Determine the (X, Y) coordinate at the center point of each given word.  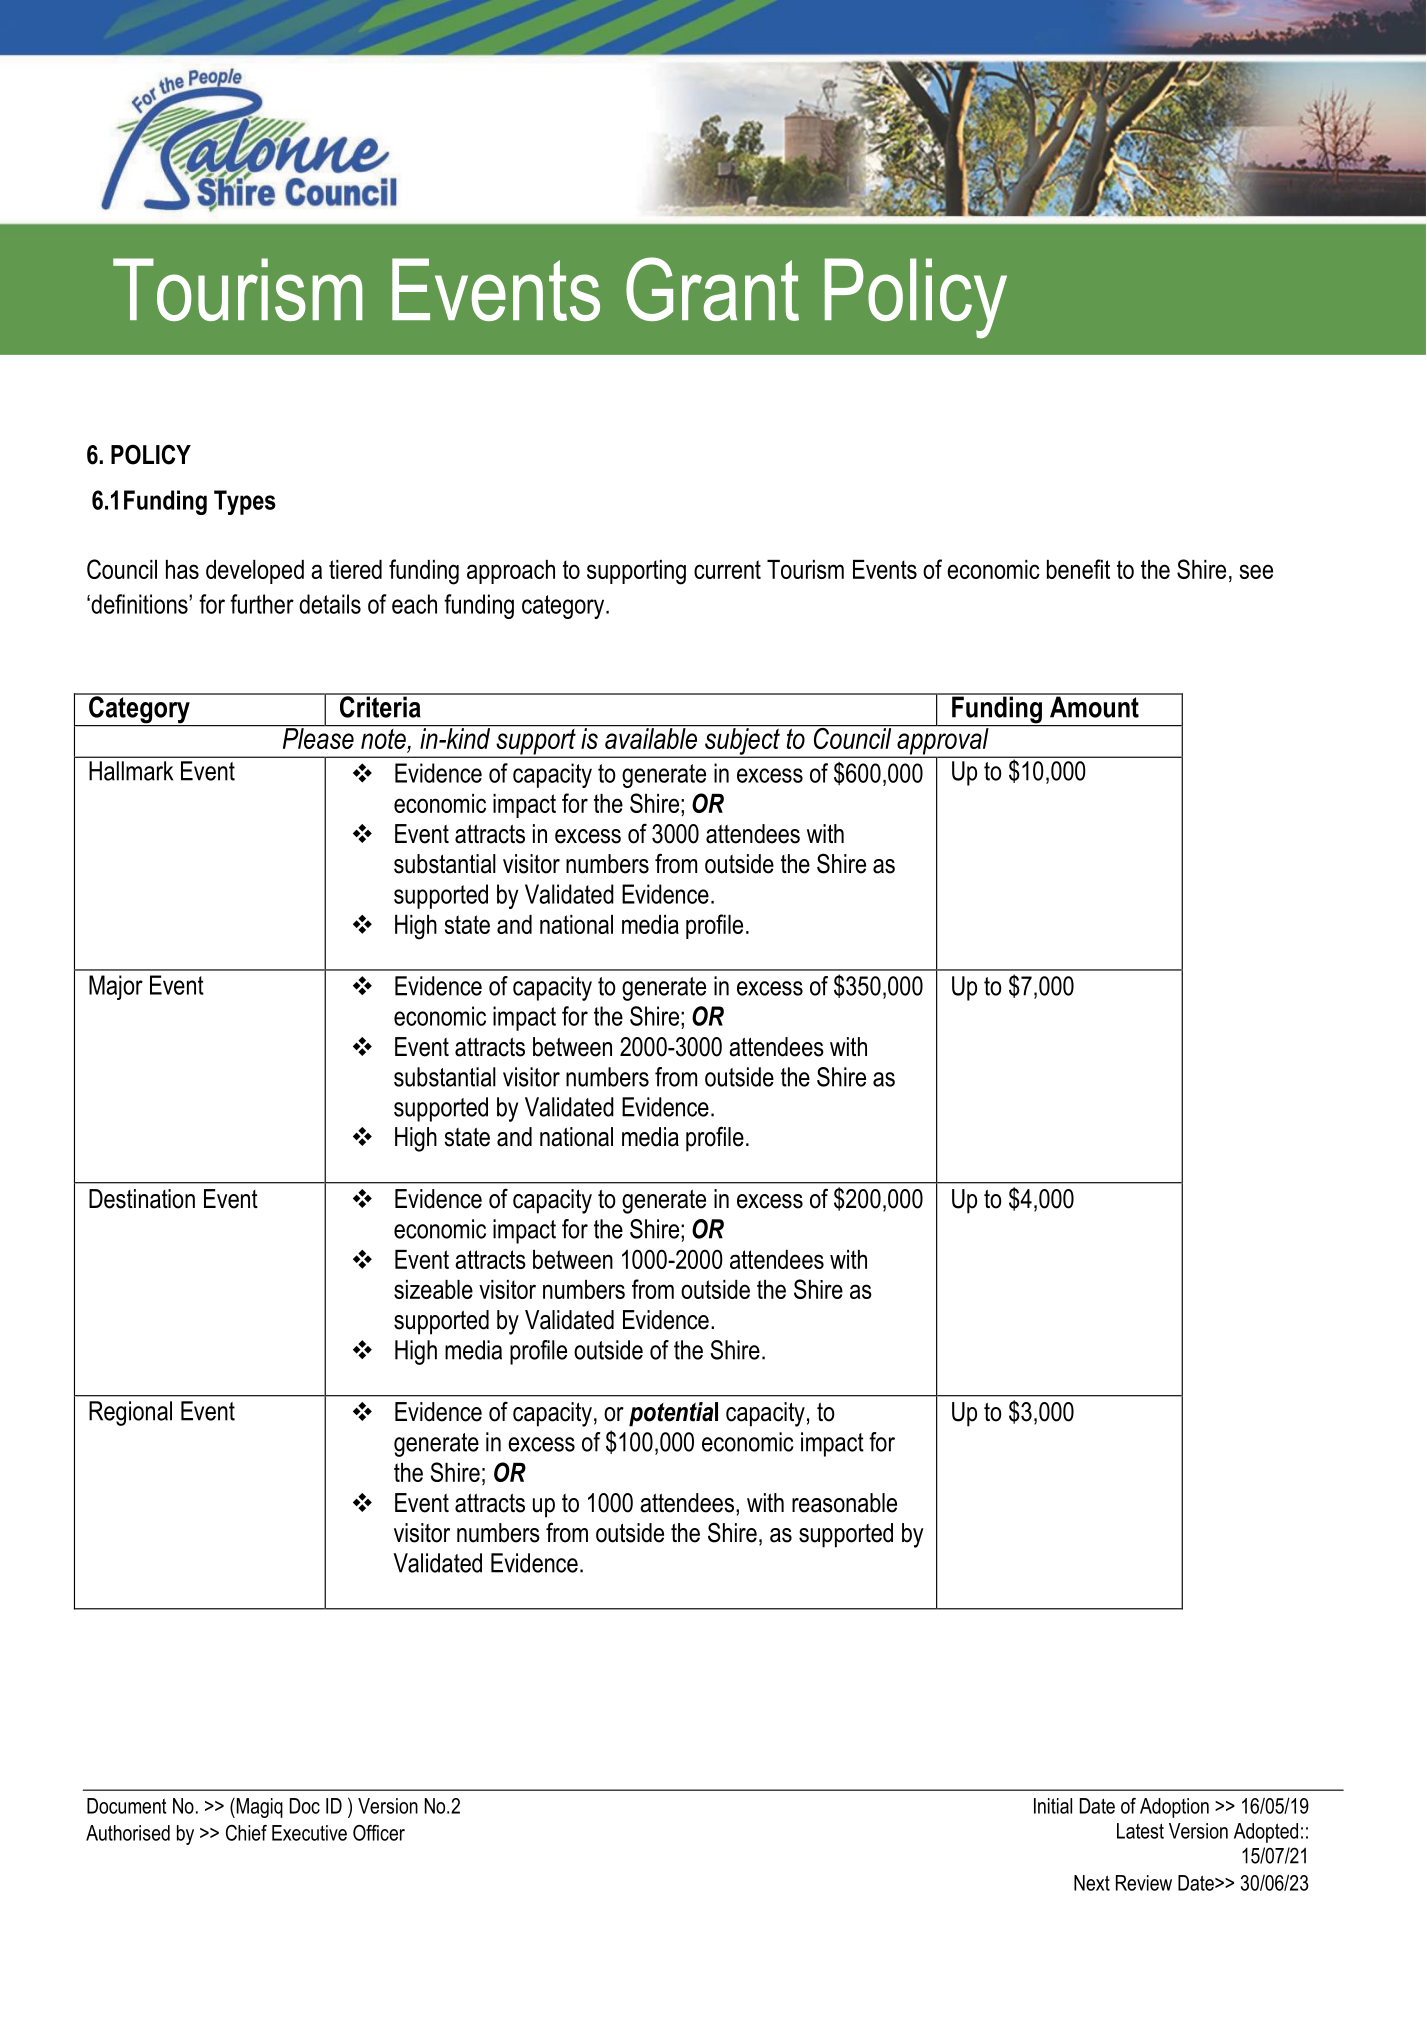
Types (245, 502)
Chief (246, 1833)
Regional (130, 1413)
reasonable (844, 1503)
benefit (1078, 569)
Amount (1094, 706)
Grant (712, 289)
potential (673, 1414)
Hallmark (131, 771)
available (651, 737)
